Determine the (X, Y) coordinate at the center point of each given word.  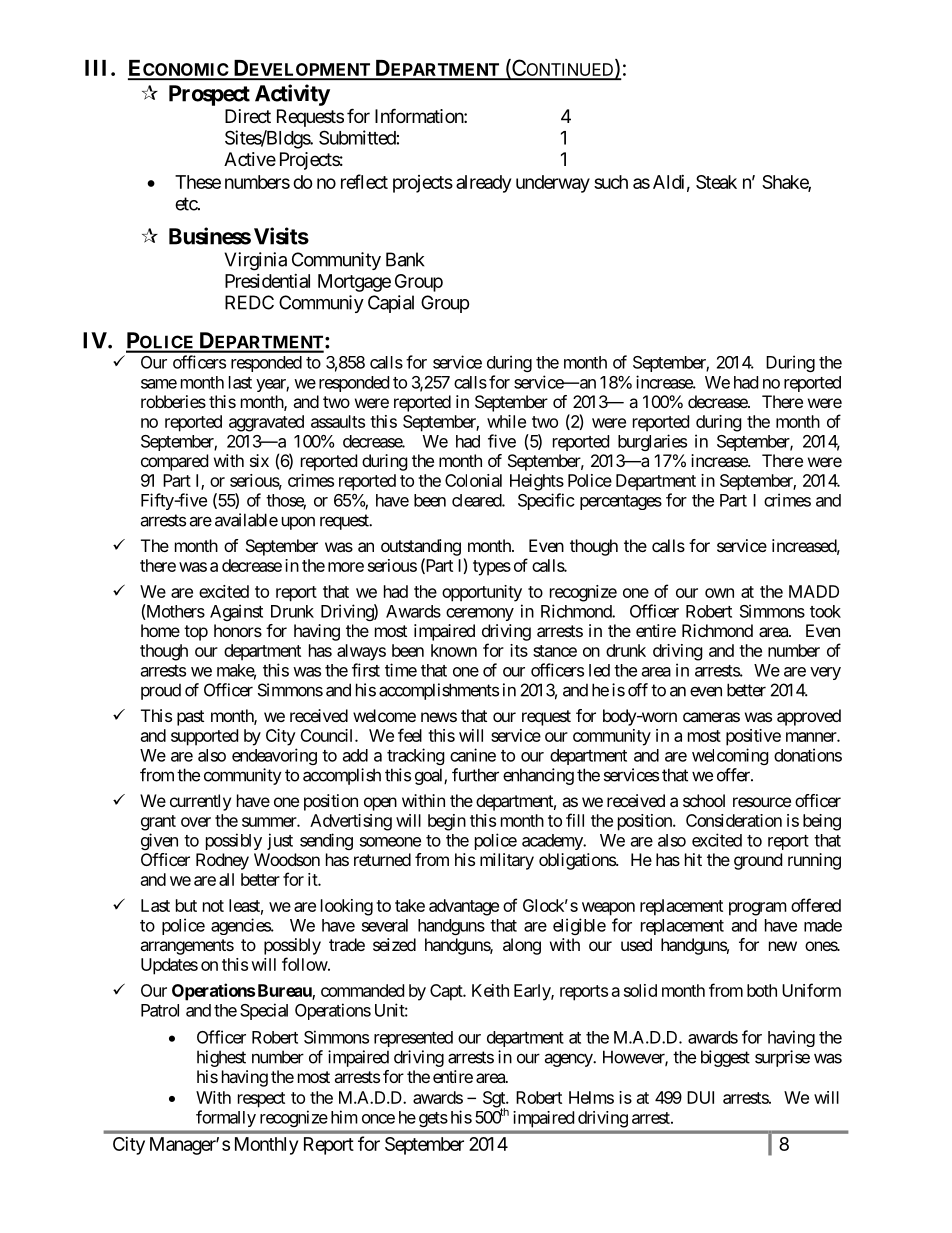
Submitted (357, 137)
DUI (700, 1097)
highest (221, 1058)
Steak (716, 182)
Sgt (495, 1100)
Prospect (209, 95)
